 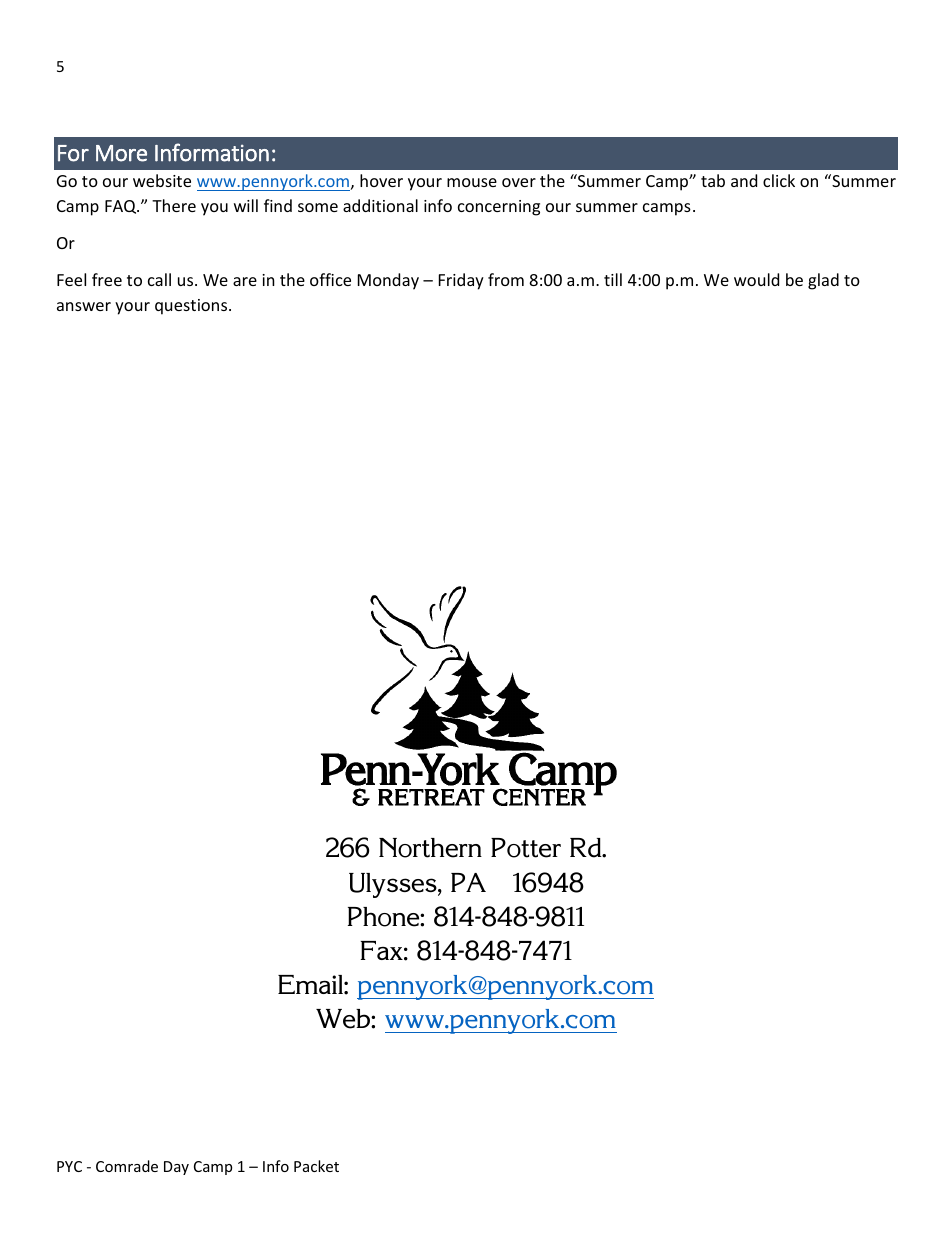 I want to click on and, so click(x=744, y=180).
